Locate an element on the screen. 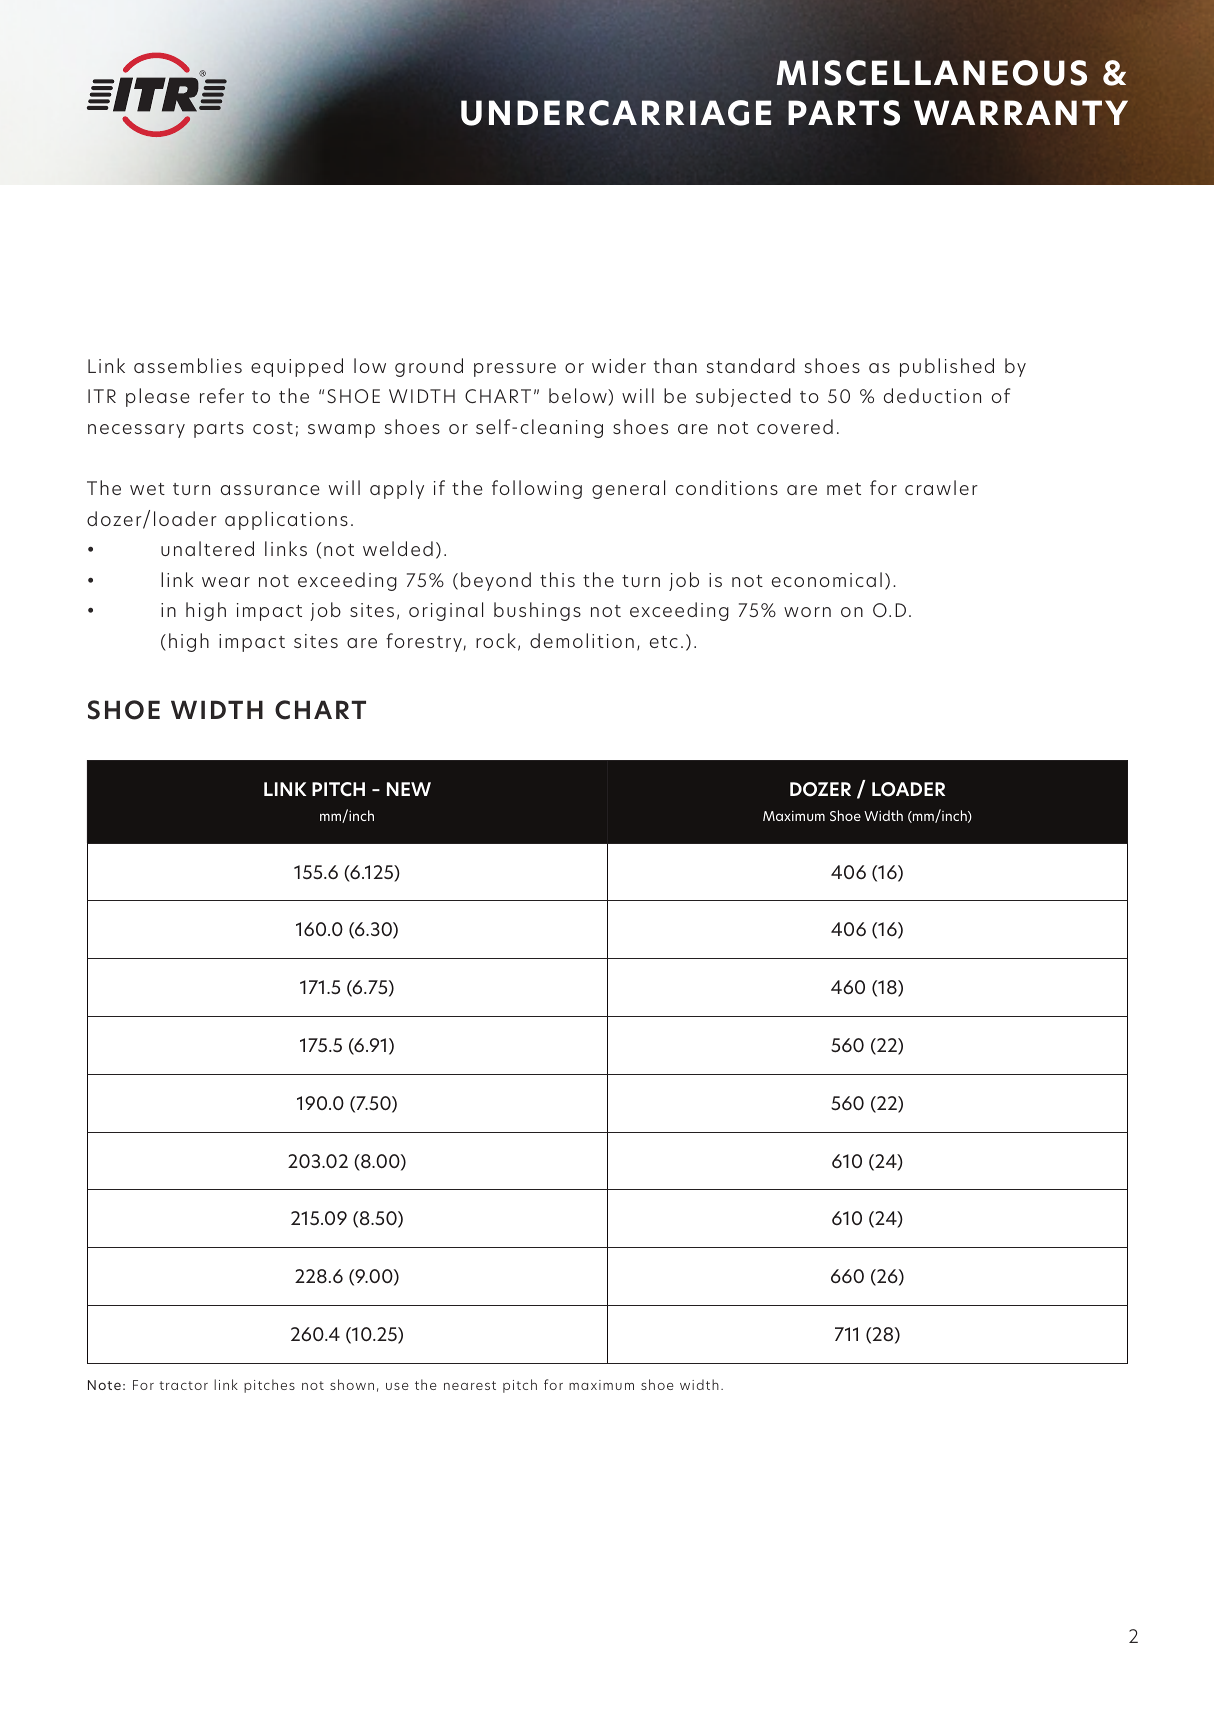 The width and height of the screenshot is (1214, 1717). demolition is located at coordinates (582, 640).
